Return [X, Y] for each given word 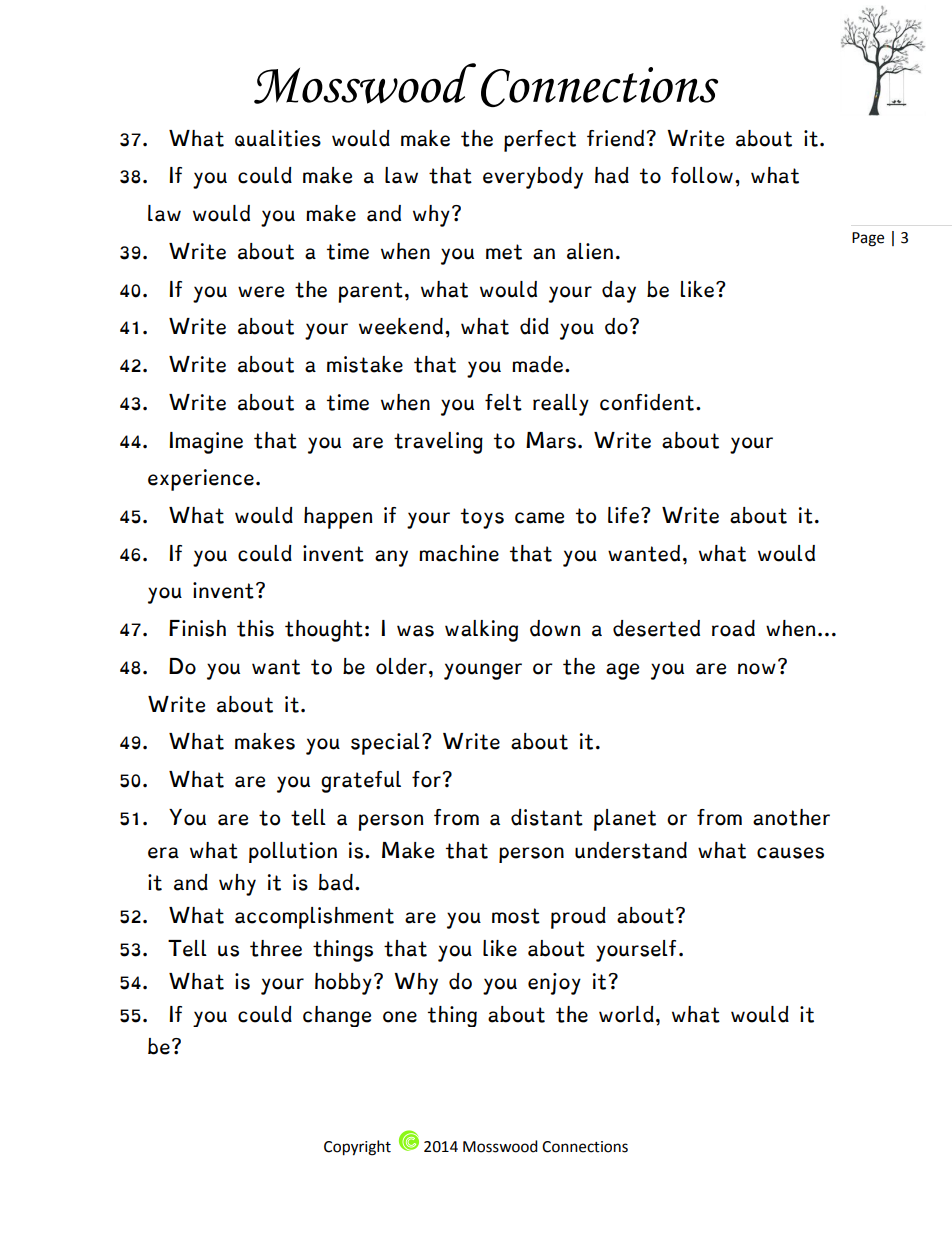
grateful [361, 782]
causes [790, 853]
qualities [278, 138]
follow [702, 175]
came [539, 518]
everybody [533, 178]
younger [483, 671]
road [733, 628]
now [757, 669]
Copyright [357, 1148]
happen [338, 518]
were [261, 292]
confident [647, 402]
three [276, 948]
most [516, 916]
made [537, 364]
